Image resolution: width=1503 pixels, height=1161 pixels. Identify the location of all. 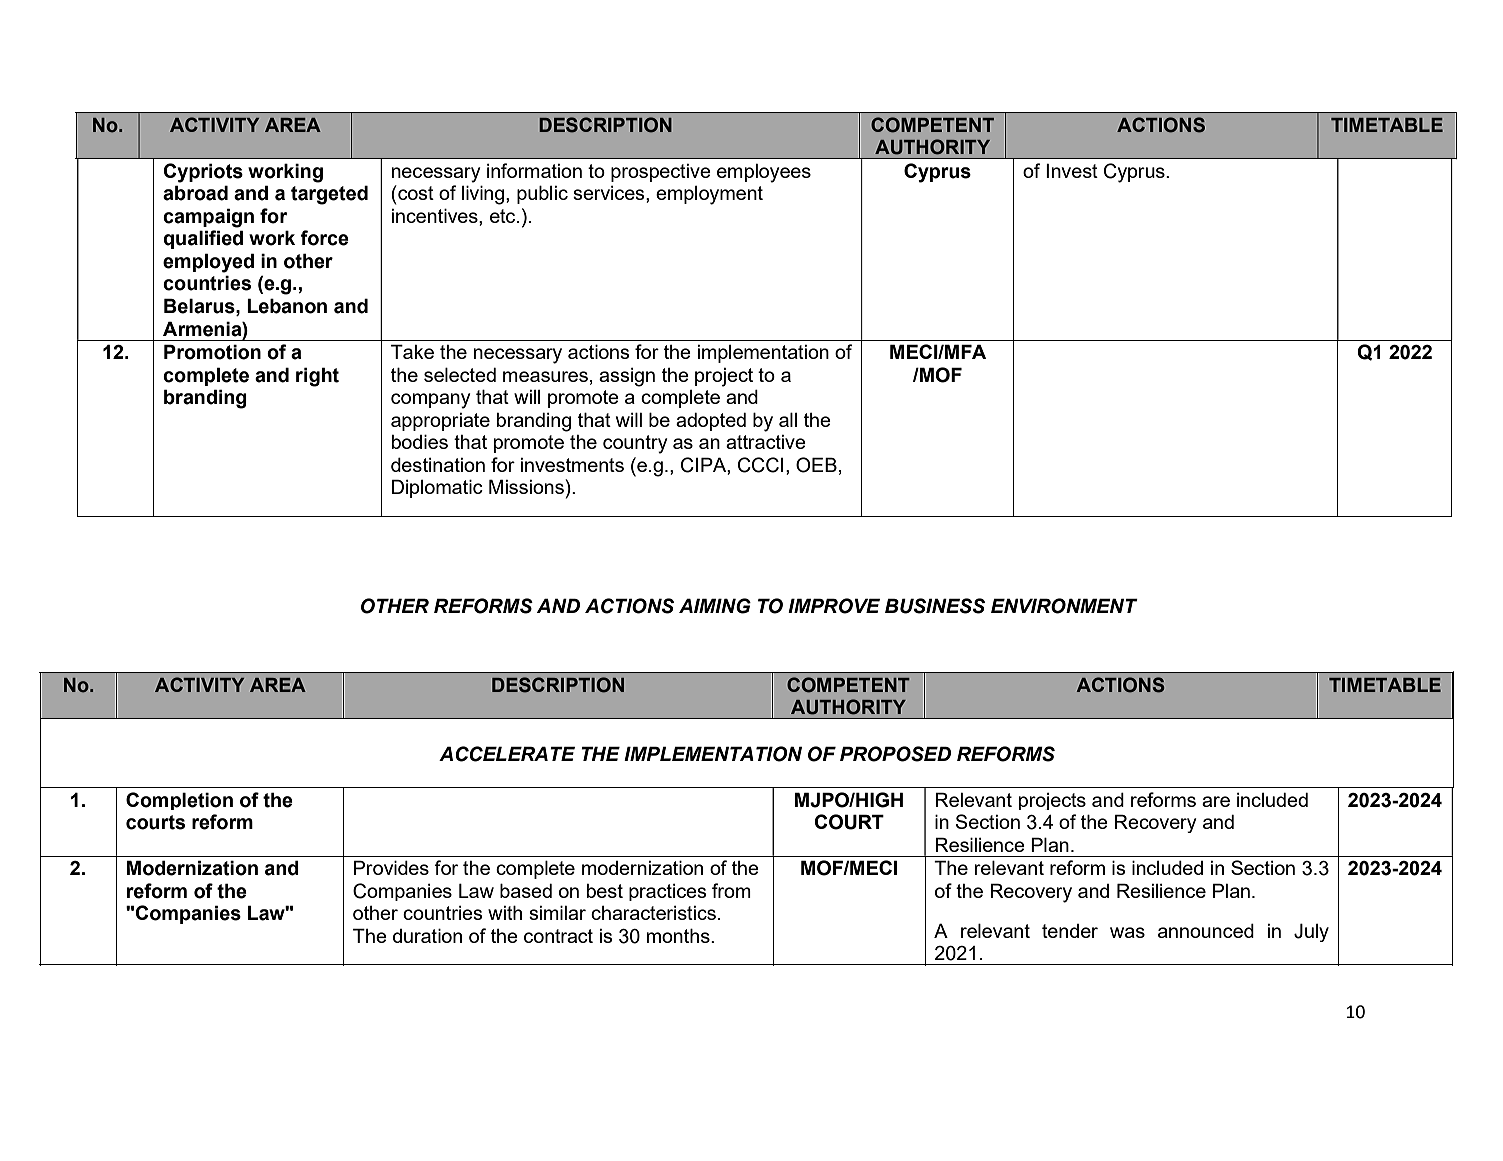
(788, 419).
